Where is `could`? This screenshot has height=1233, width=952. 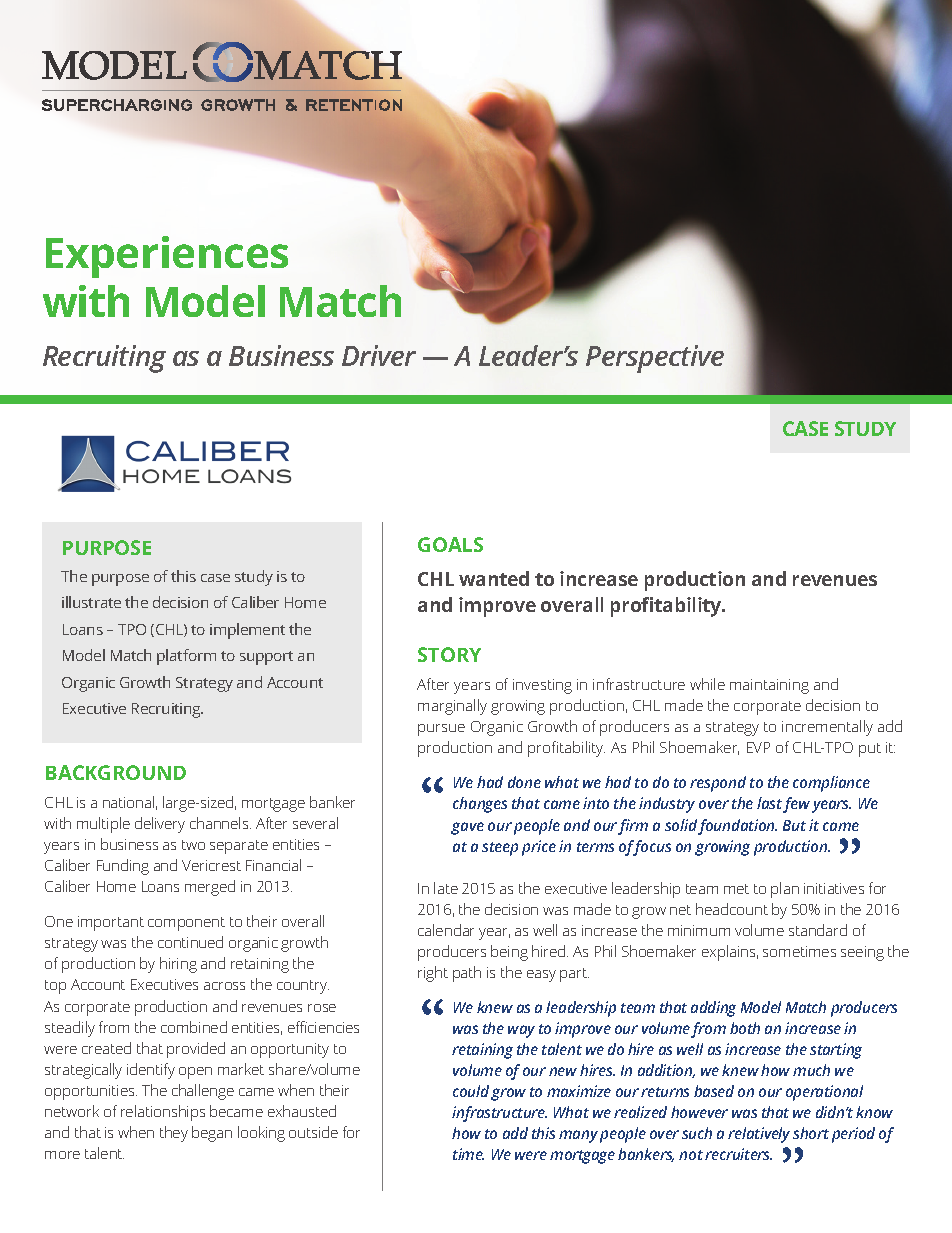 could is located at coordinates (471, 1091).
